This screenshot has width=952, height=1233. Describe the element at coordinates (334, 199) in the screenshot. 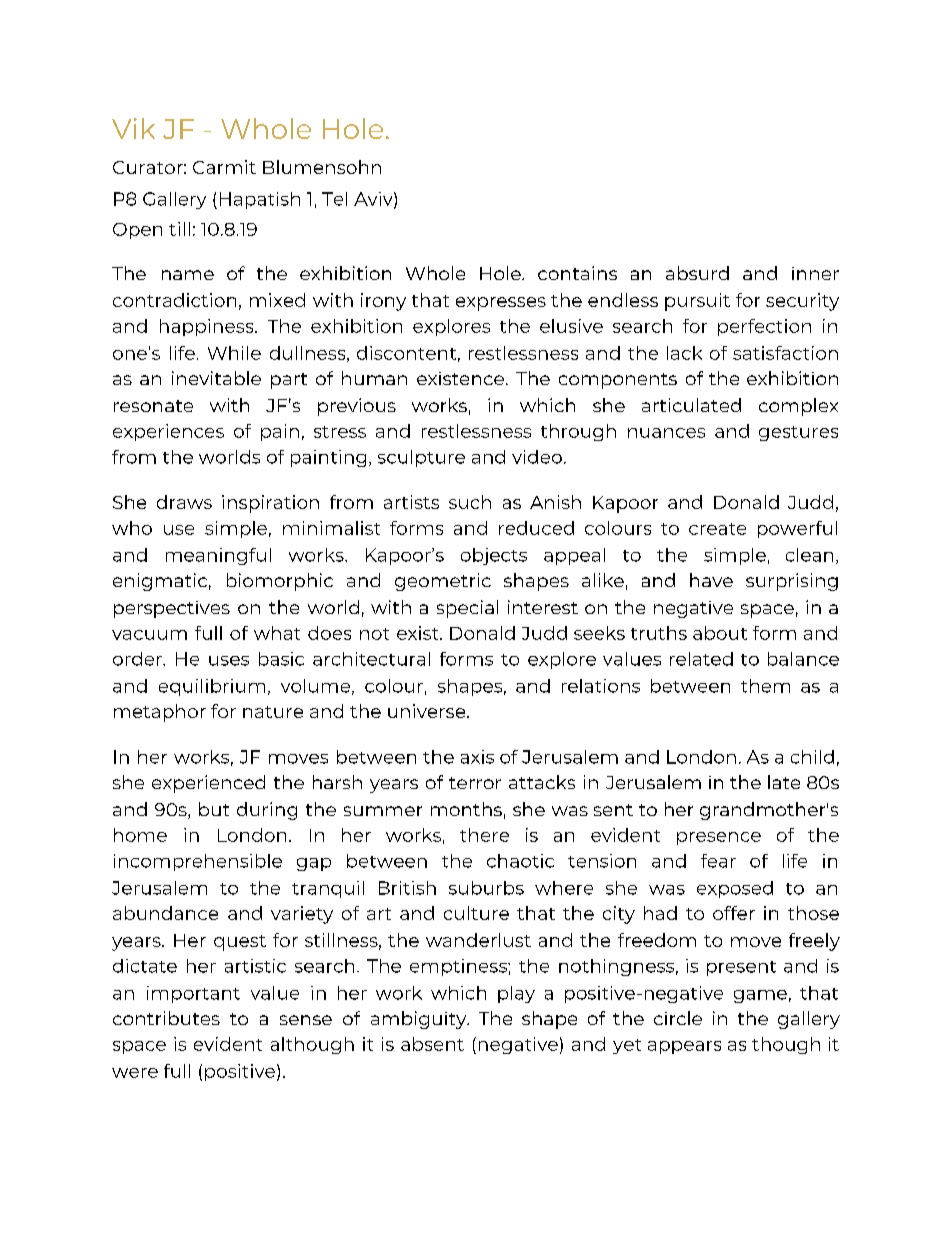

I see `Tel` at that location.
